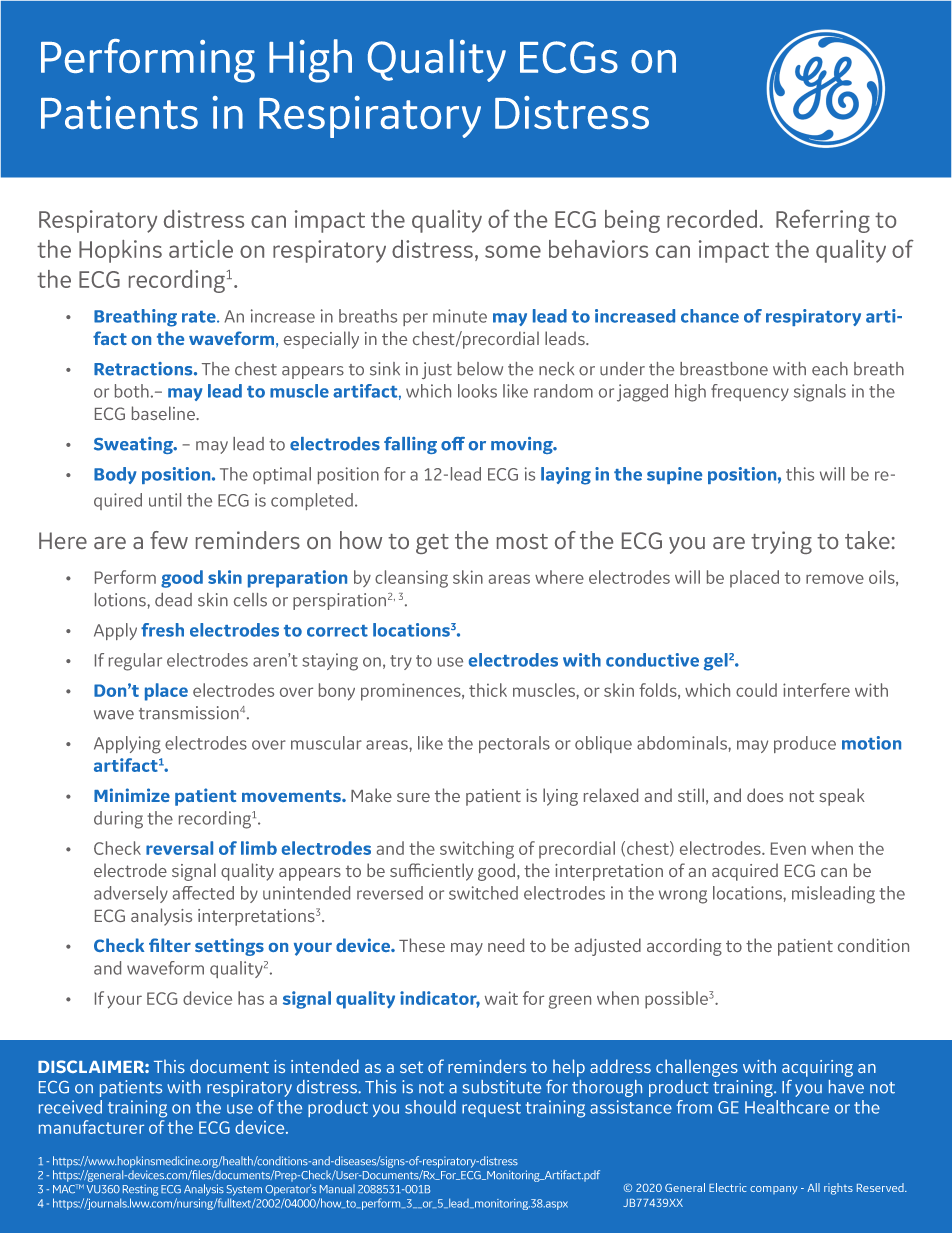  What do you see at coordinates (140, 1191) in the screenshot?
I see `Resting` at bounding box center [140, 1191].
